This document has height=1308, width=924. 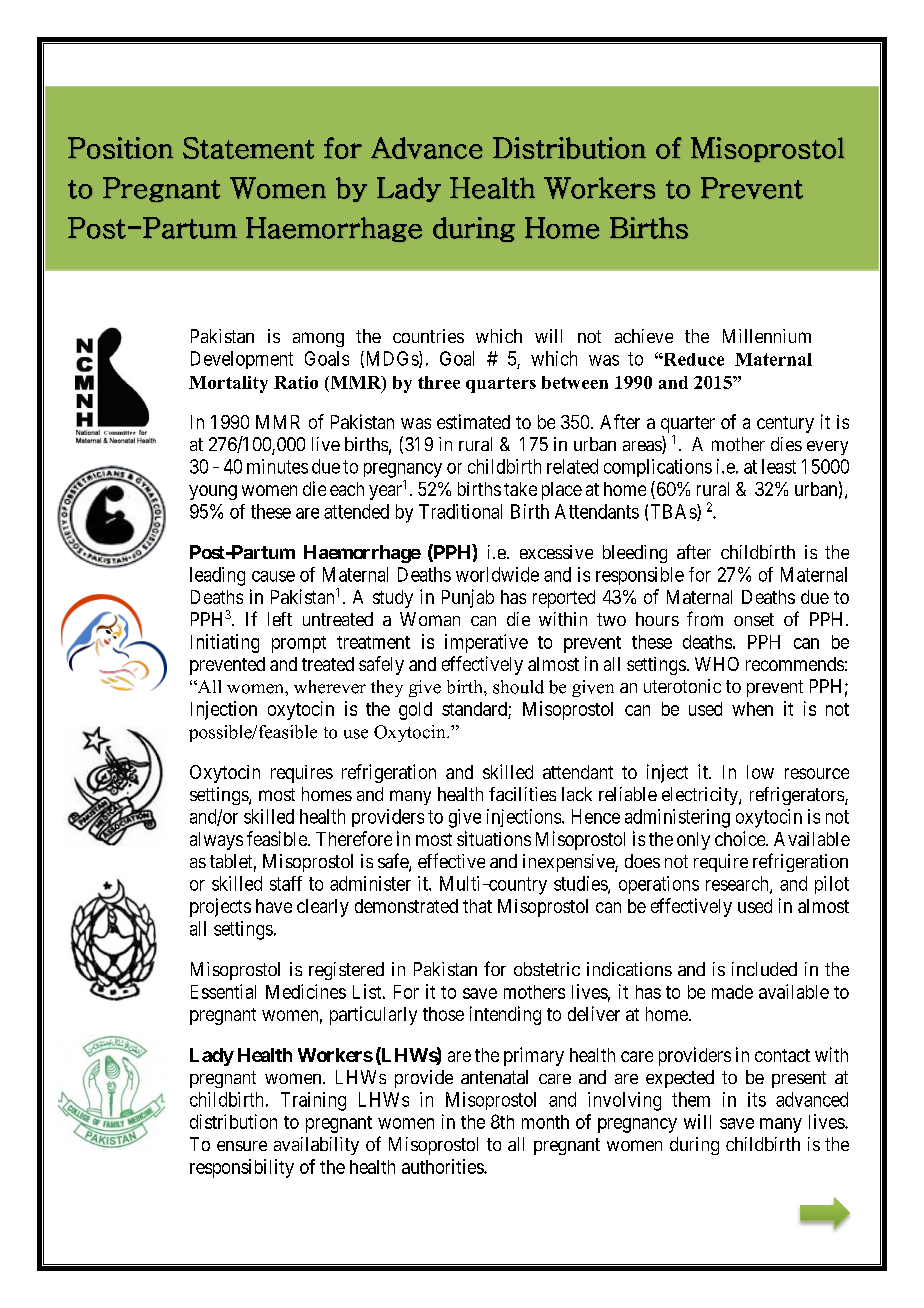 I want to click on WHO, so click(x=717, y=664).
